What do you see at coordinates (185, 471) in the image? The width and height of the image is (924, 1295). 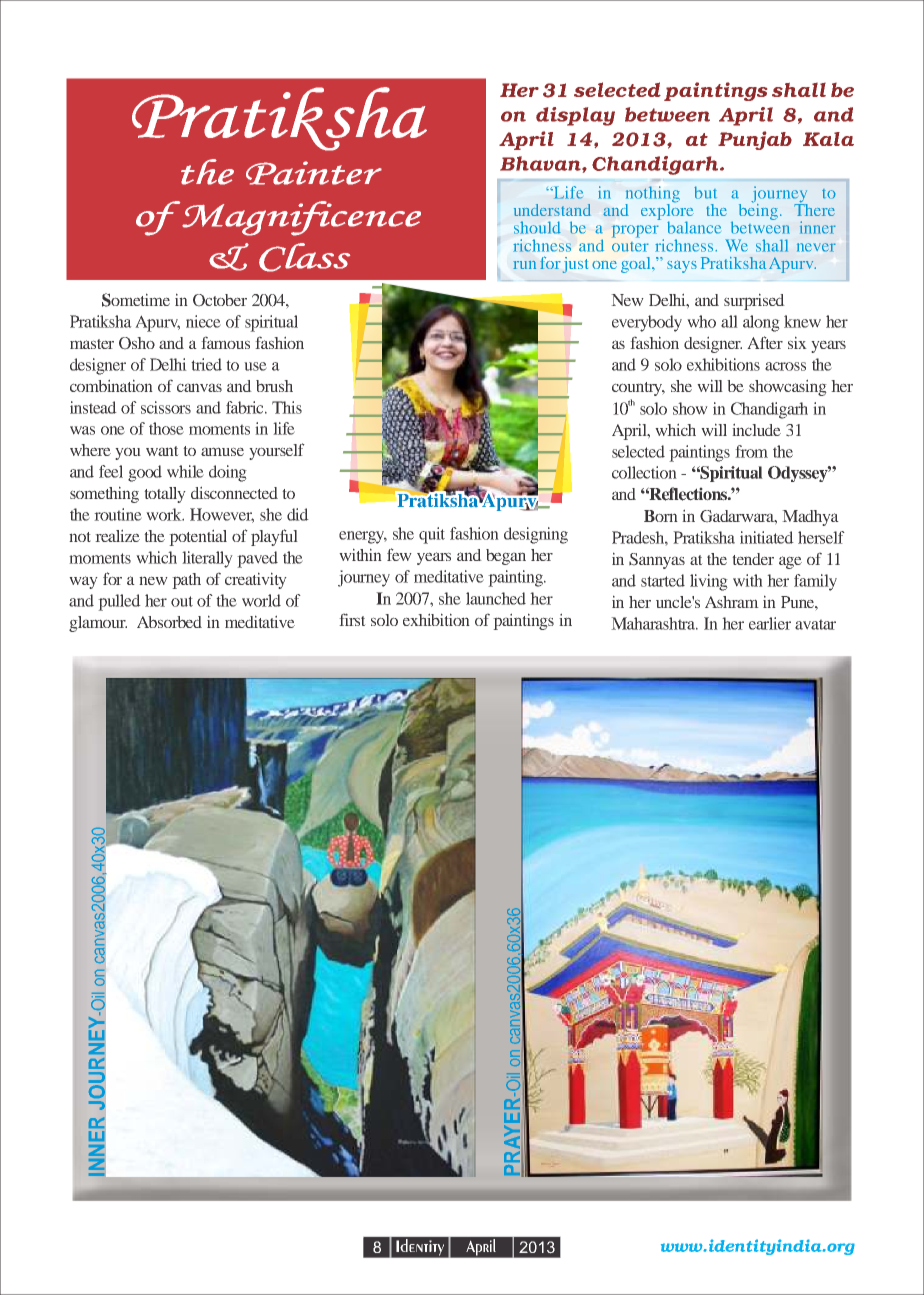 I see `while` at bounding box center [185, 471].
